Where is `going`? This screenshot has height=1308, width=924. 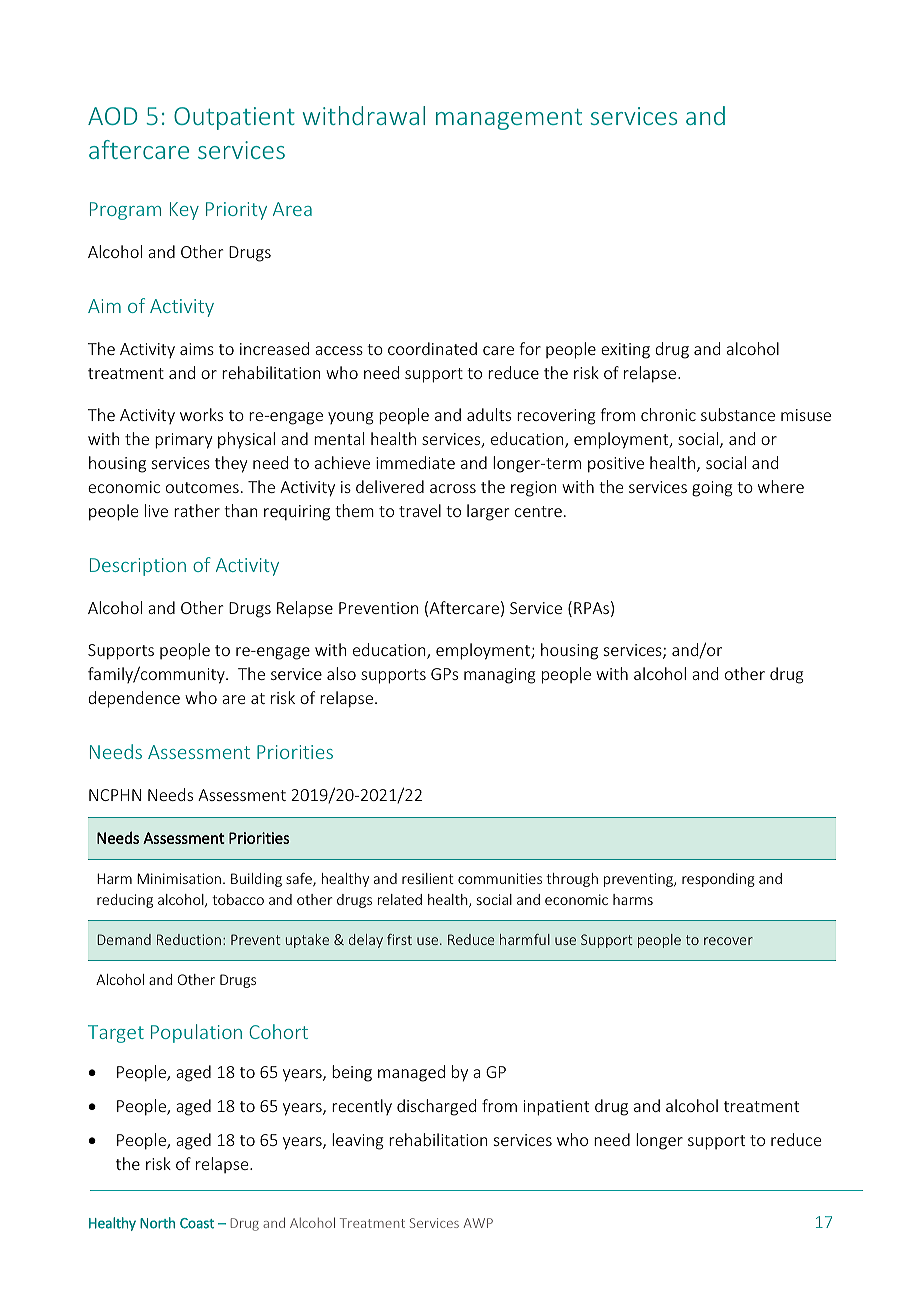 going is located at coordinates (712, 489).
